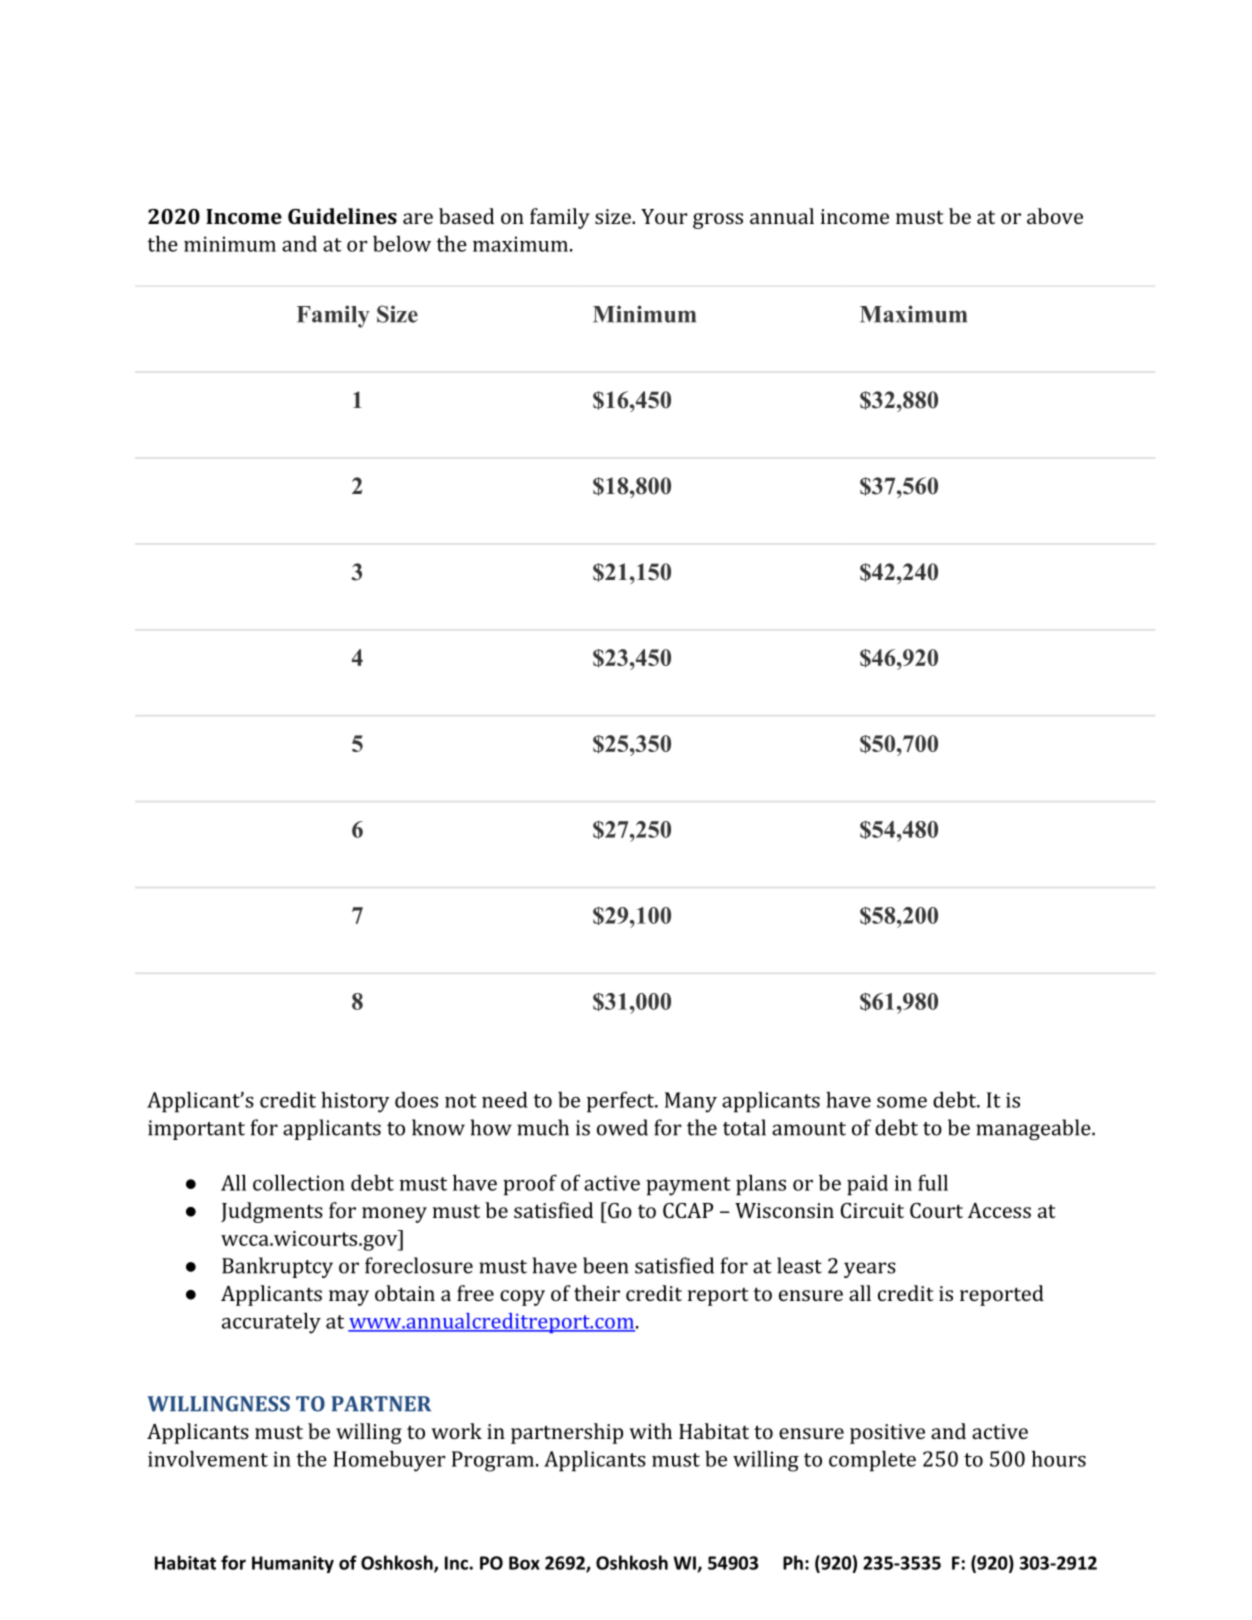  What do you see at coordinates (933, 1182) in the image?
I see `full` at bounding box center [933, 1182].
